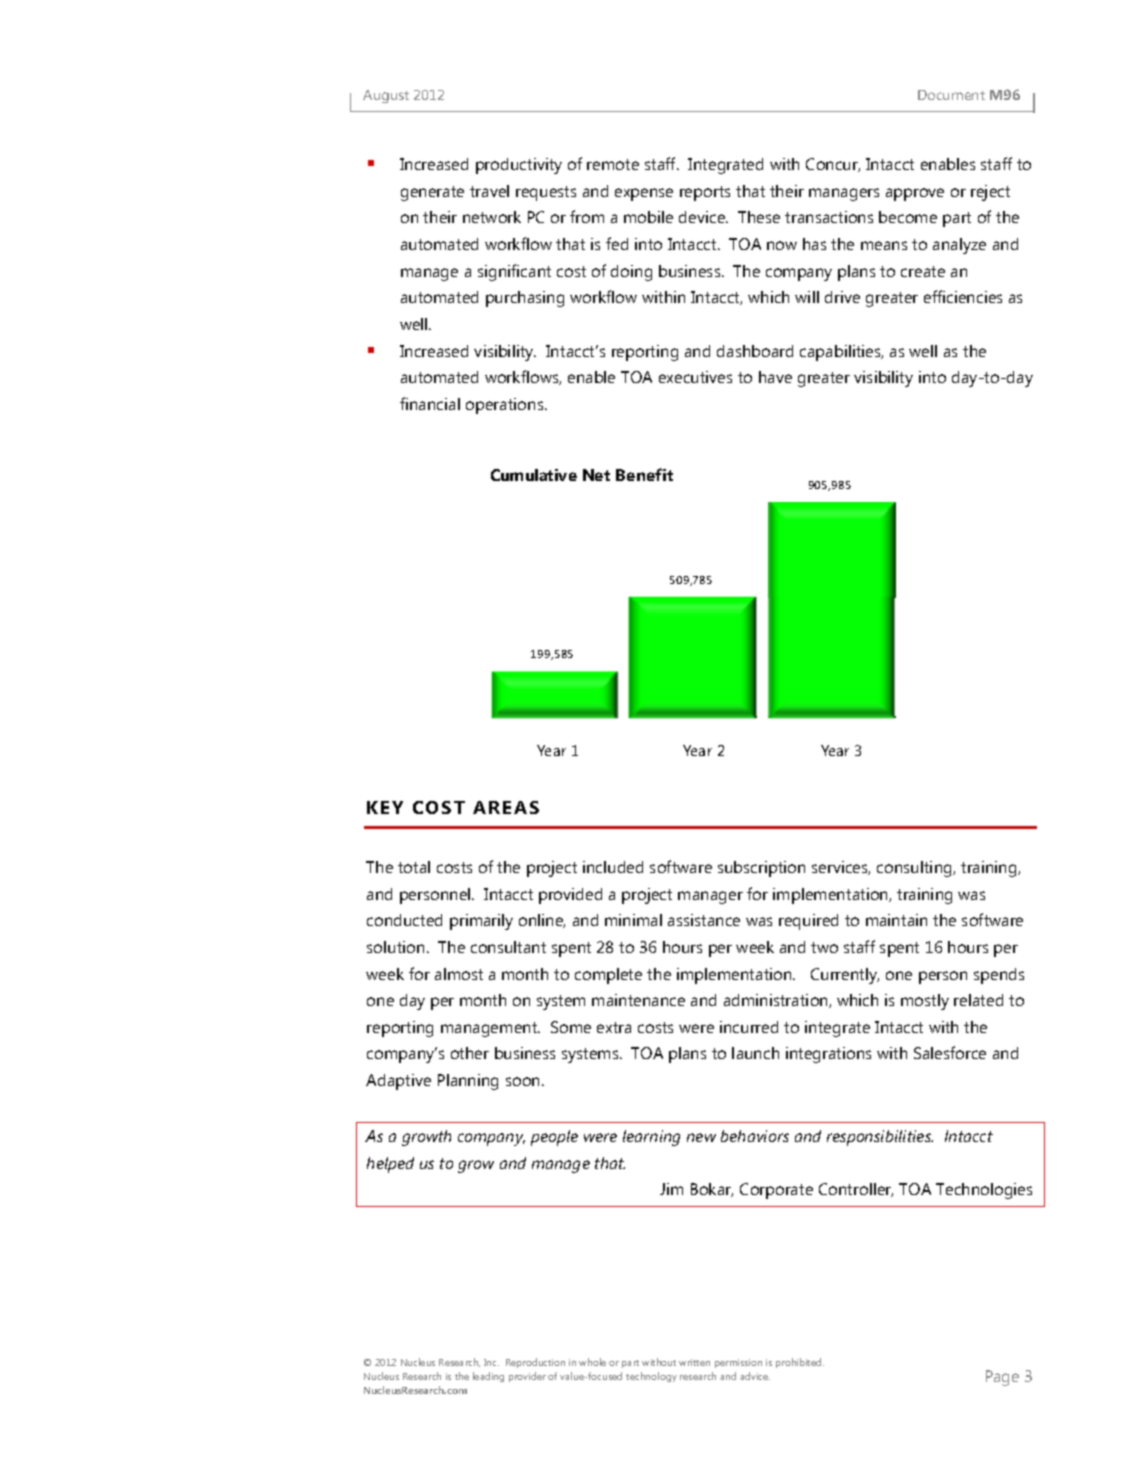  I want to click on written, so click(694, 1362).
